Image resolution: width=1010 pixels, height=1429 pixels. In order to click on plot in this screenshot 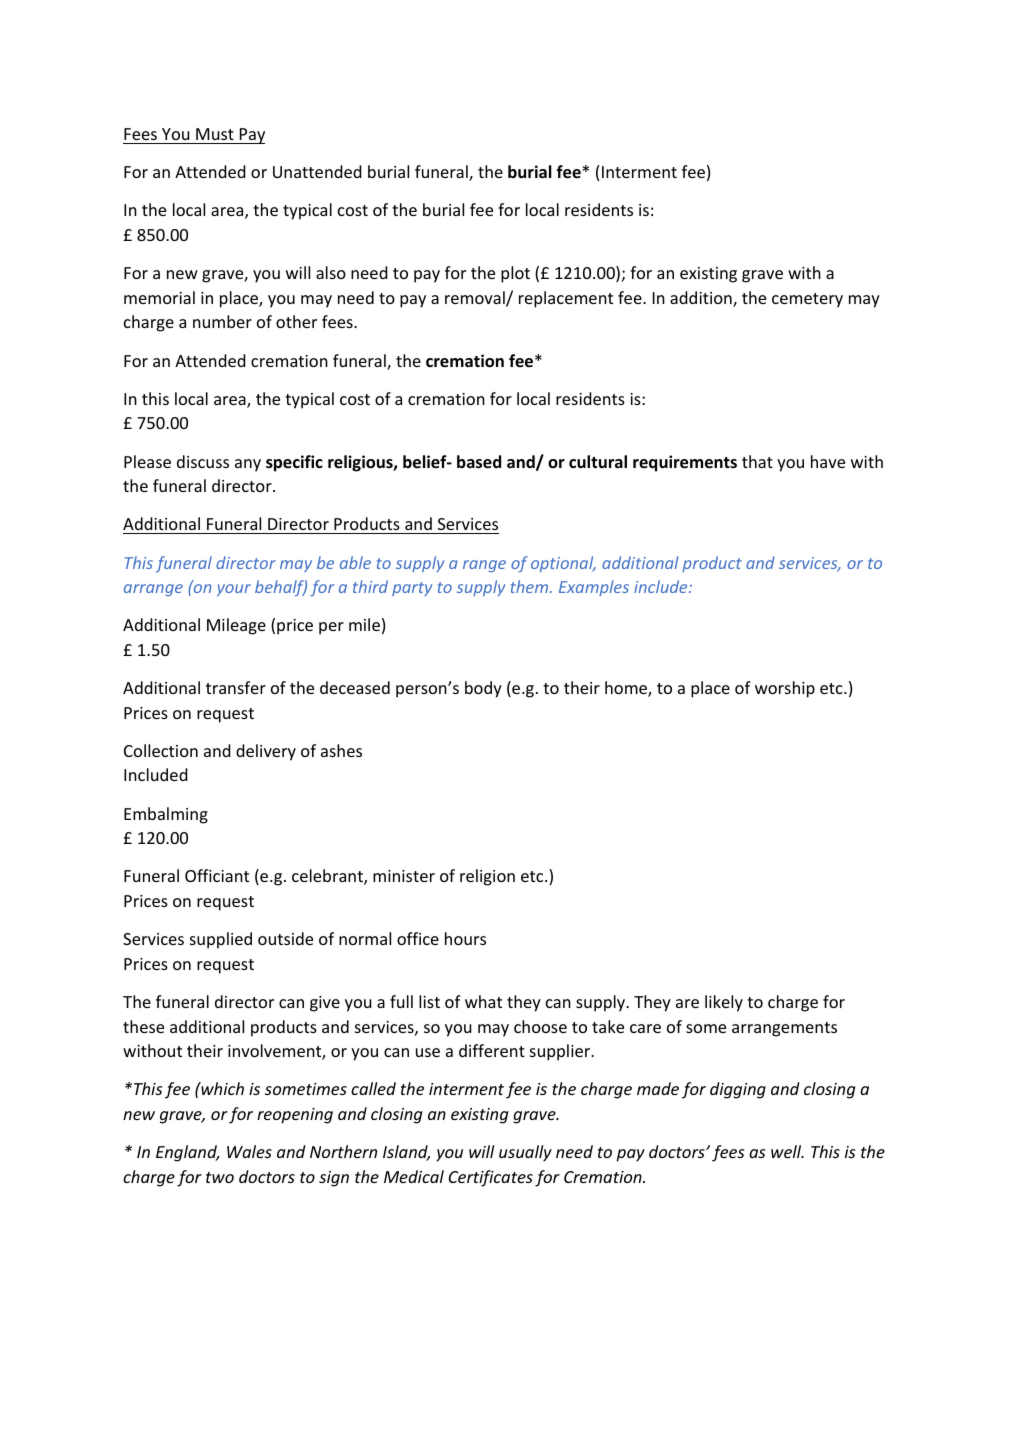, I will do `click(515, 274)`.
